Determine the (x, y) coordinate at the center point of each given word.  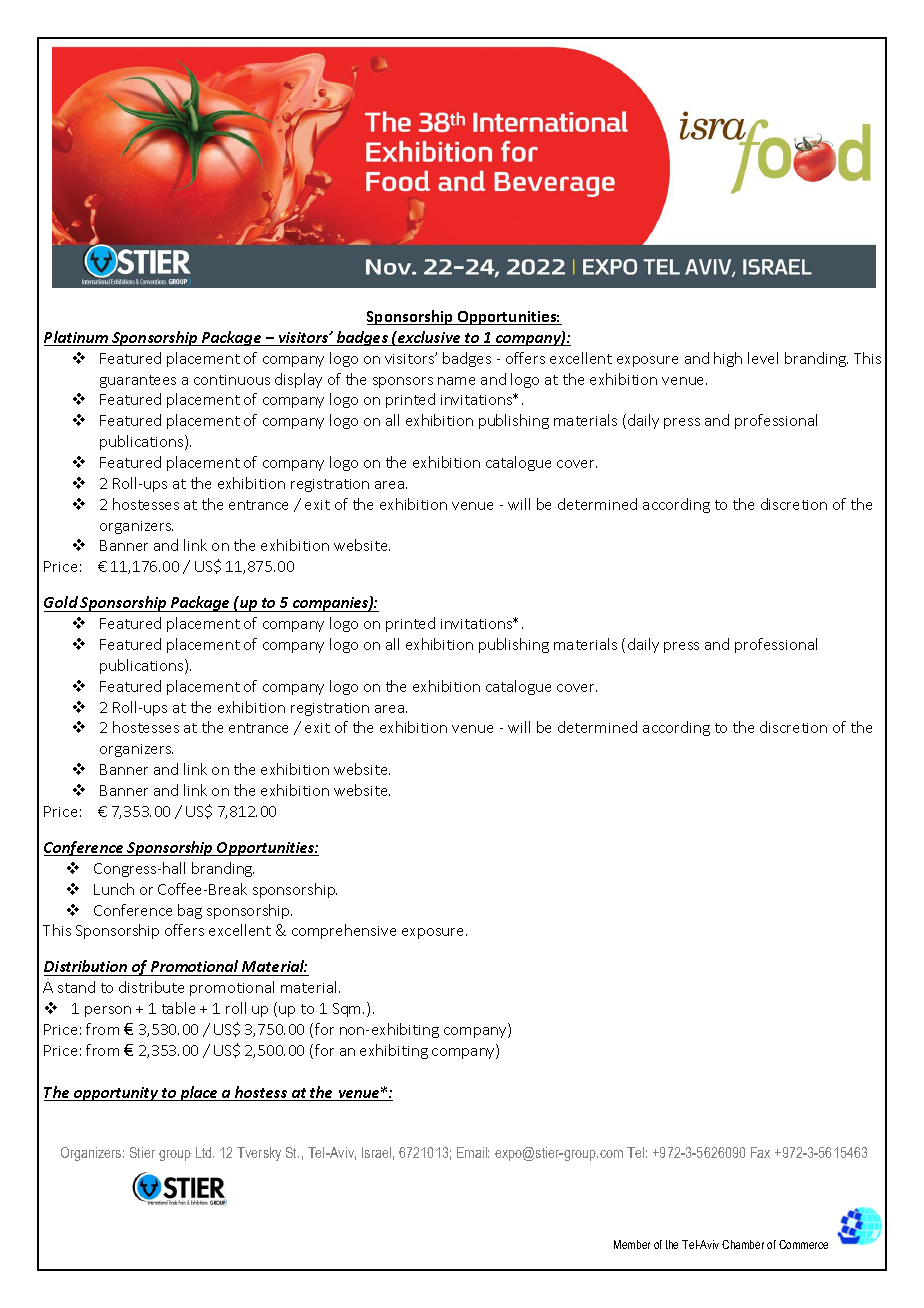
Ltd (205, 1152)
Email (473, 1152)
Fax (760, 1152)
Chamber (743, 1244)
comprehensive (344, 931)
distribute (151, 987)
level (763, 358)
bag (190, 911)
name (456, 381)
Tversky (259, 1154)
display (298, 380)
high (728, 359)
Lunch (114, 889)
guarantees (138, 381)
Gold (61, 602)
